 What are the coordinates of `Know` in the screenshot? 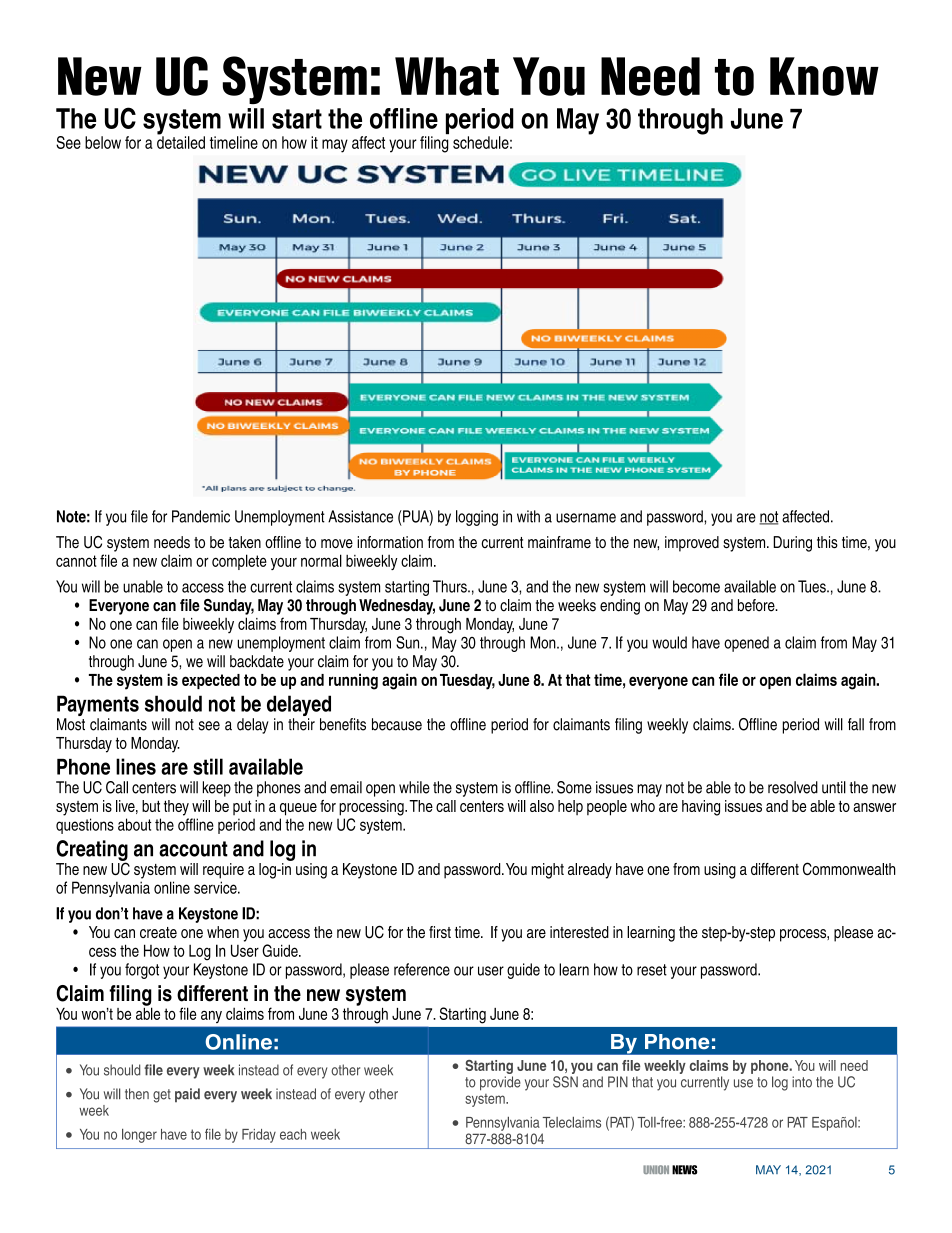 It's located at (824, 76).
